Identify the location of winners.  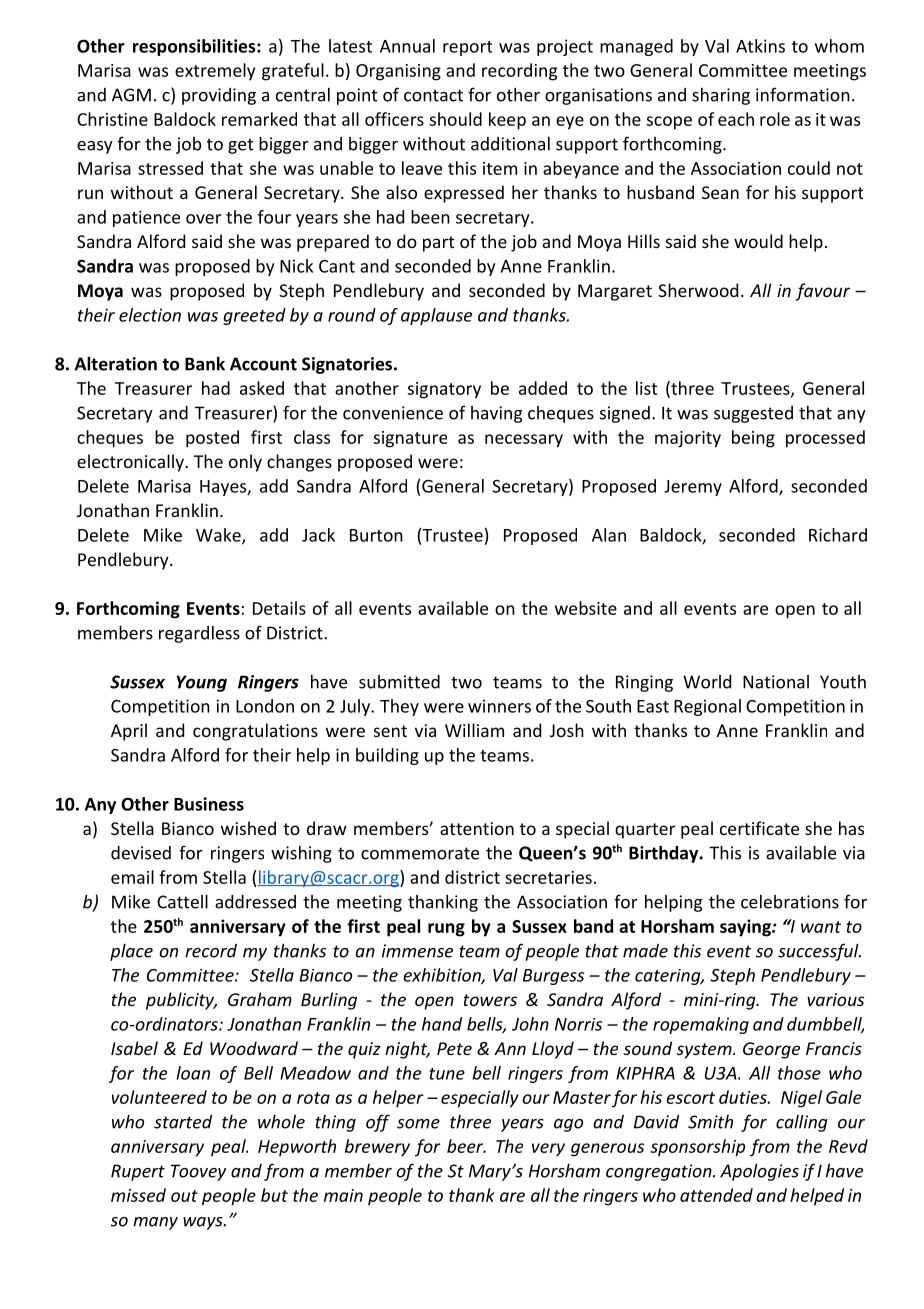
(499, 706).
